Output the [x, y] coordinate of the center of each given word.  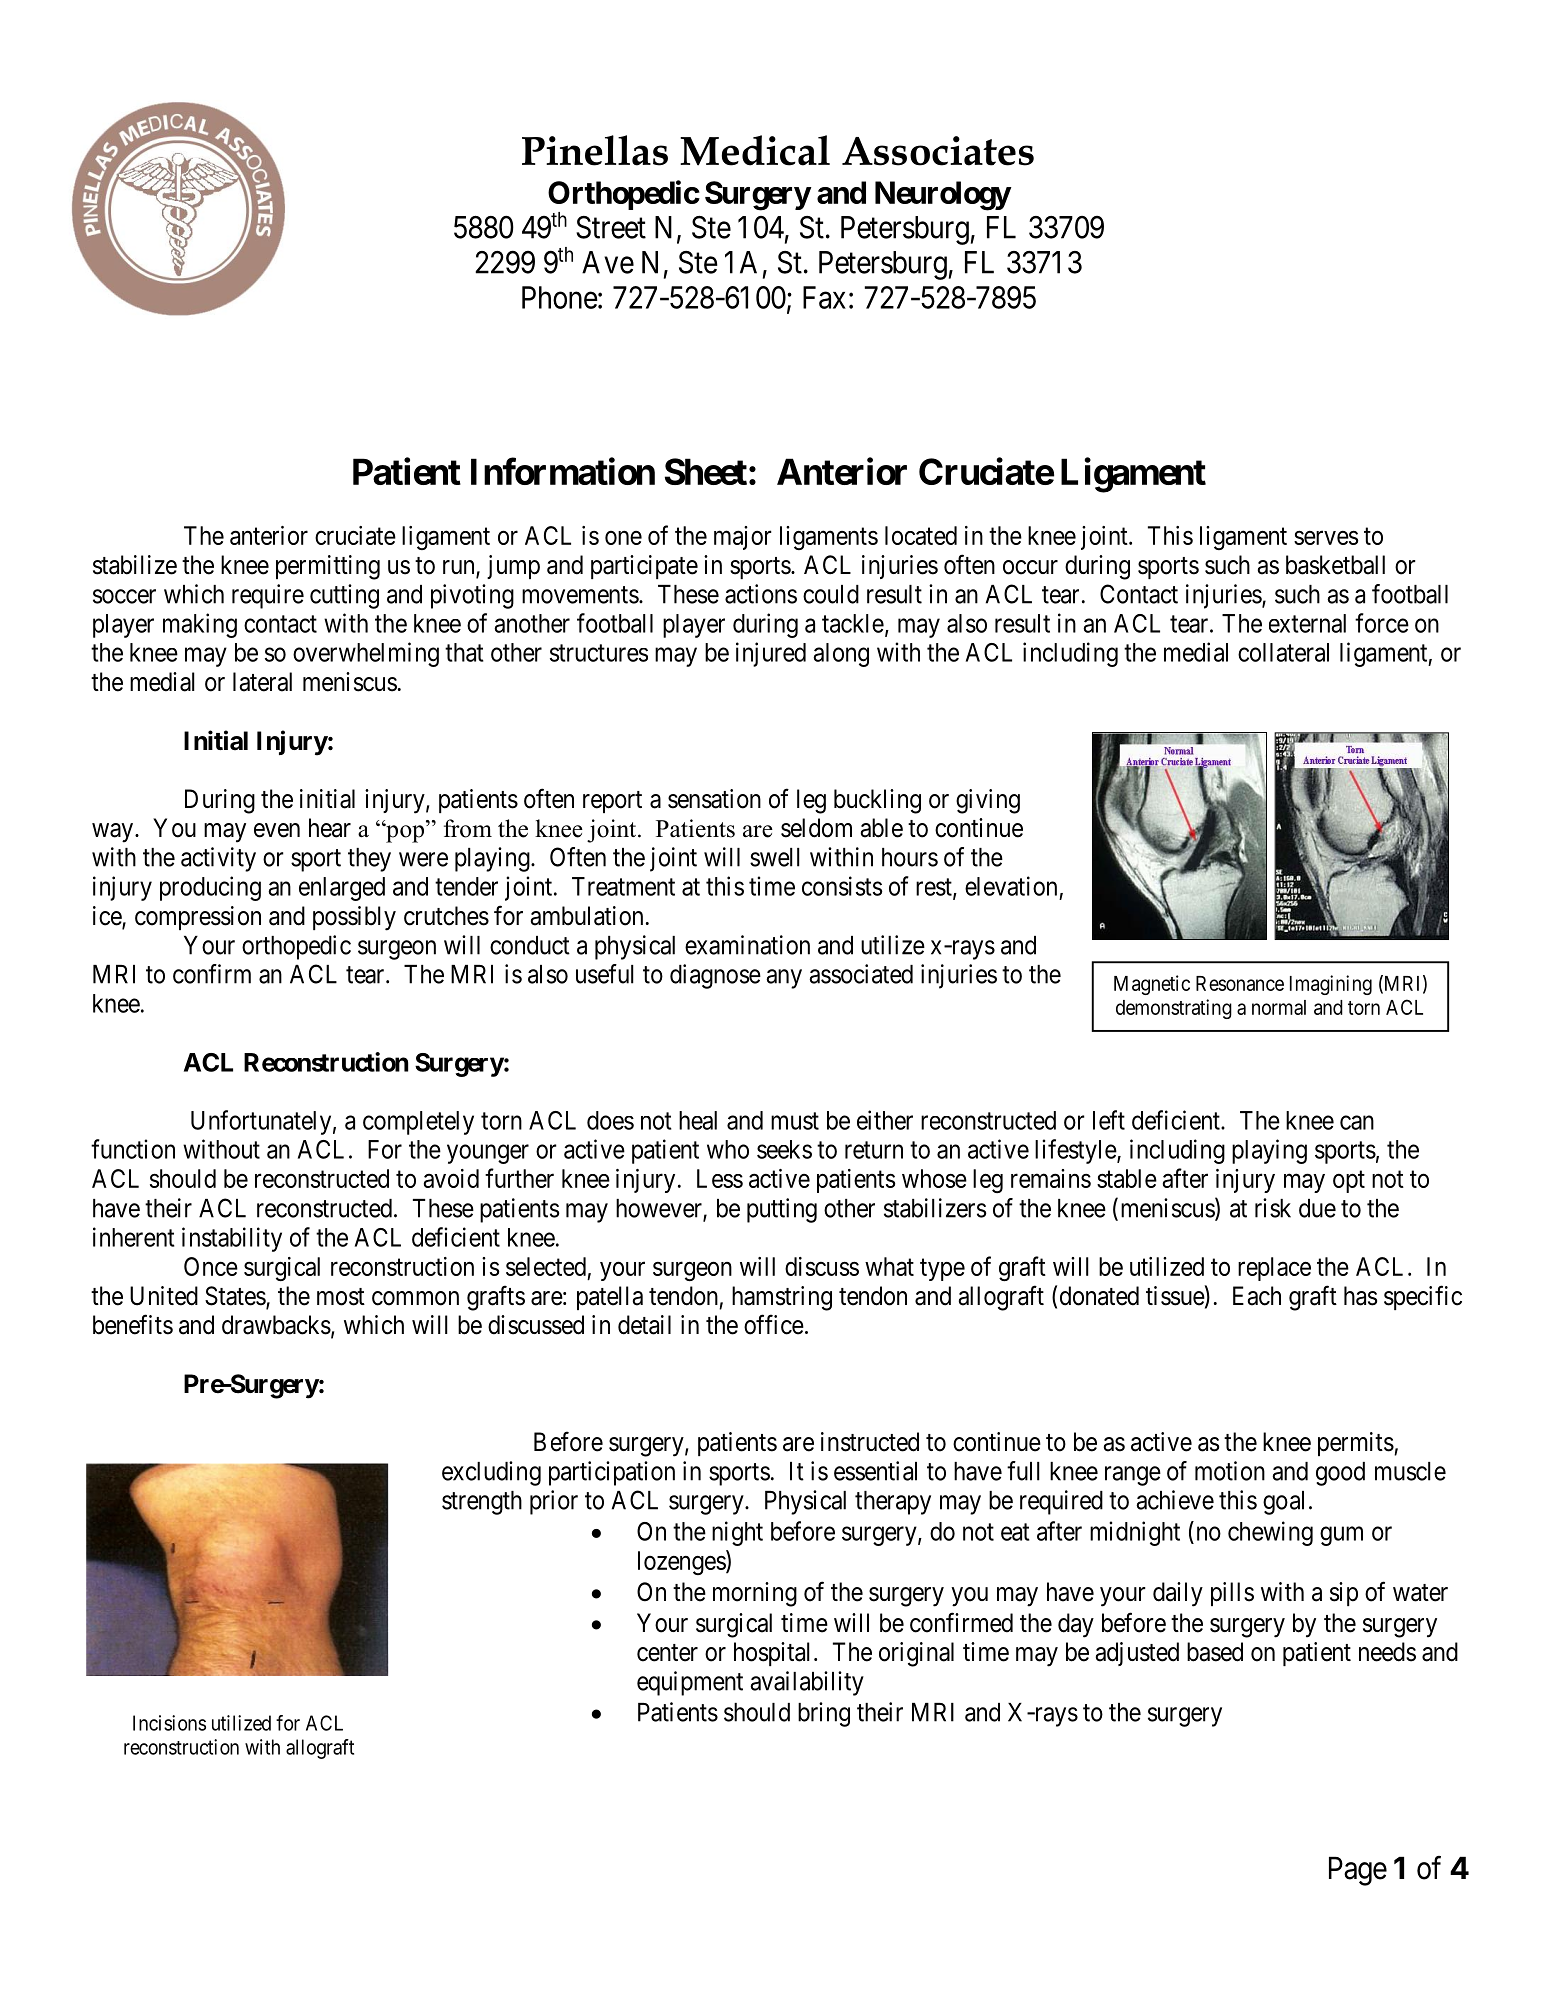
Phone [560, 297]
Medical [755, 150]
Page [1358, 1871]
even [277, 830]
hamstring [782, 1298]
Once [211, 1266]
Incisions [169, 1723]
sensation [714, 799]
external [1307, 623]
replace [1274, 1269]
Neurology [943, 196]
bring [824, 1714]
